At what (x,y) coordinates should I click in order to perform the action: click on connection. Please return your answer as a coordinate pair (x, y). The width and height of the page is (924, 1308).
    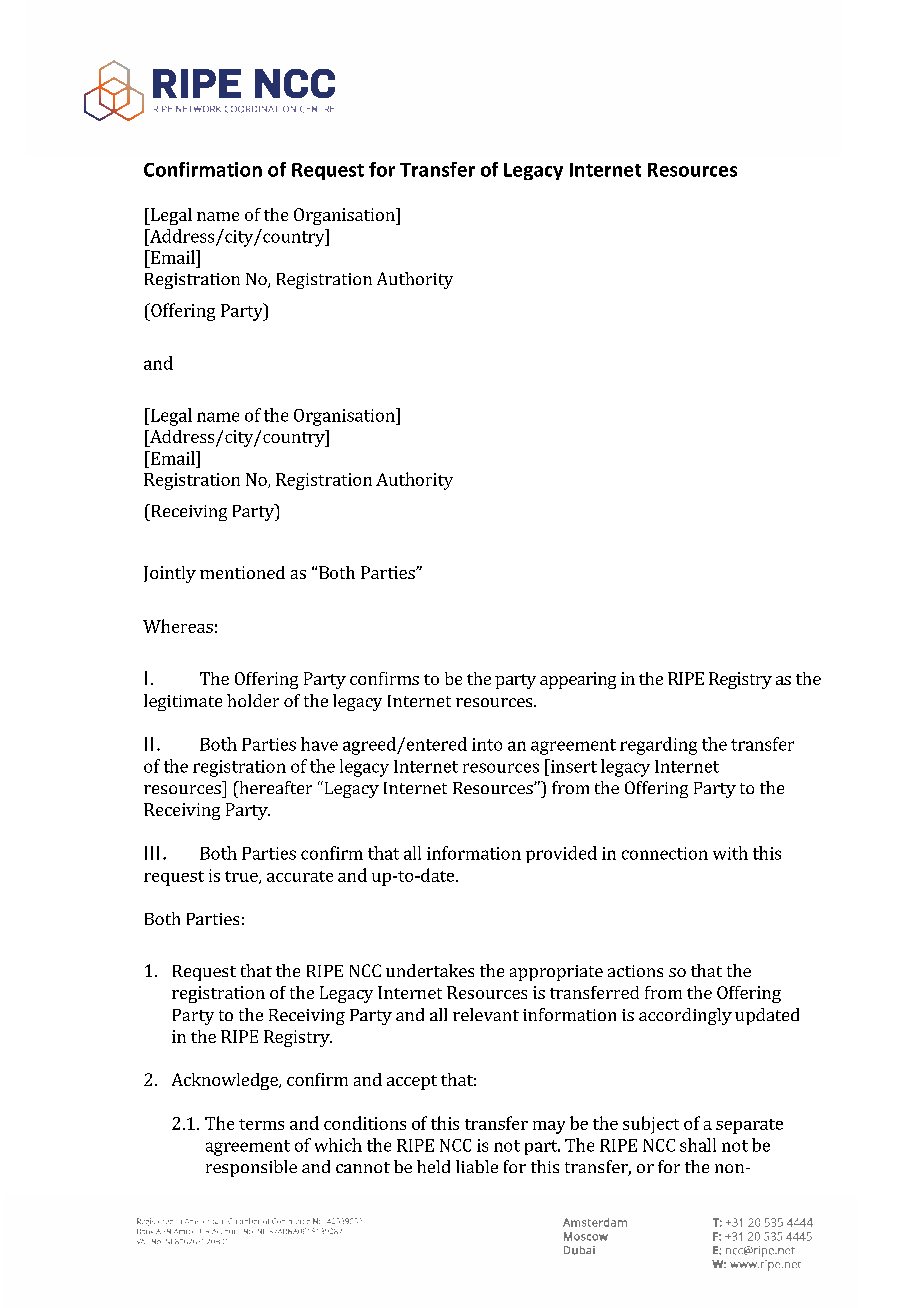
    Looking at the image, I should click on (665, 853).
